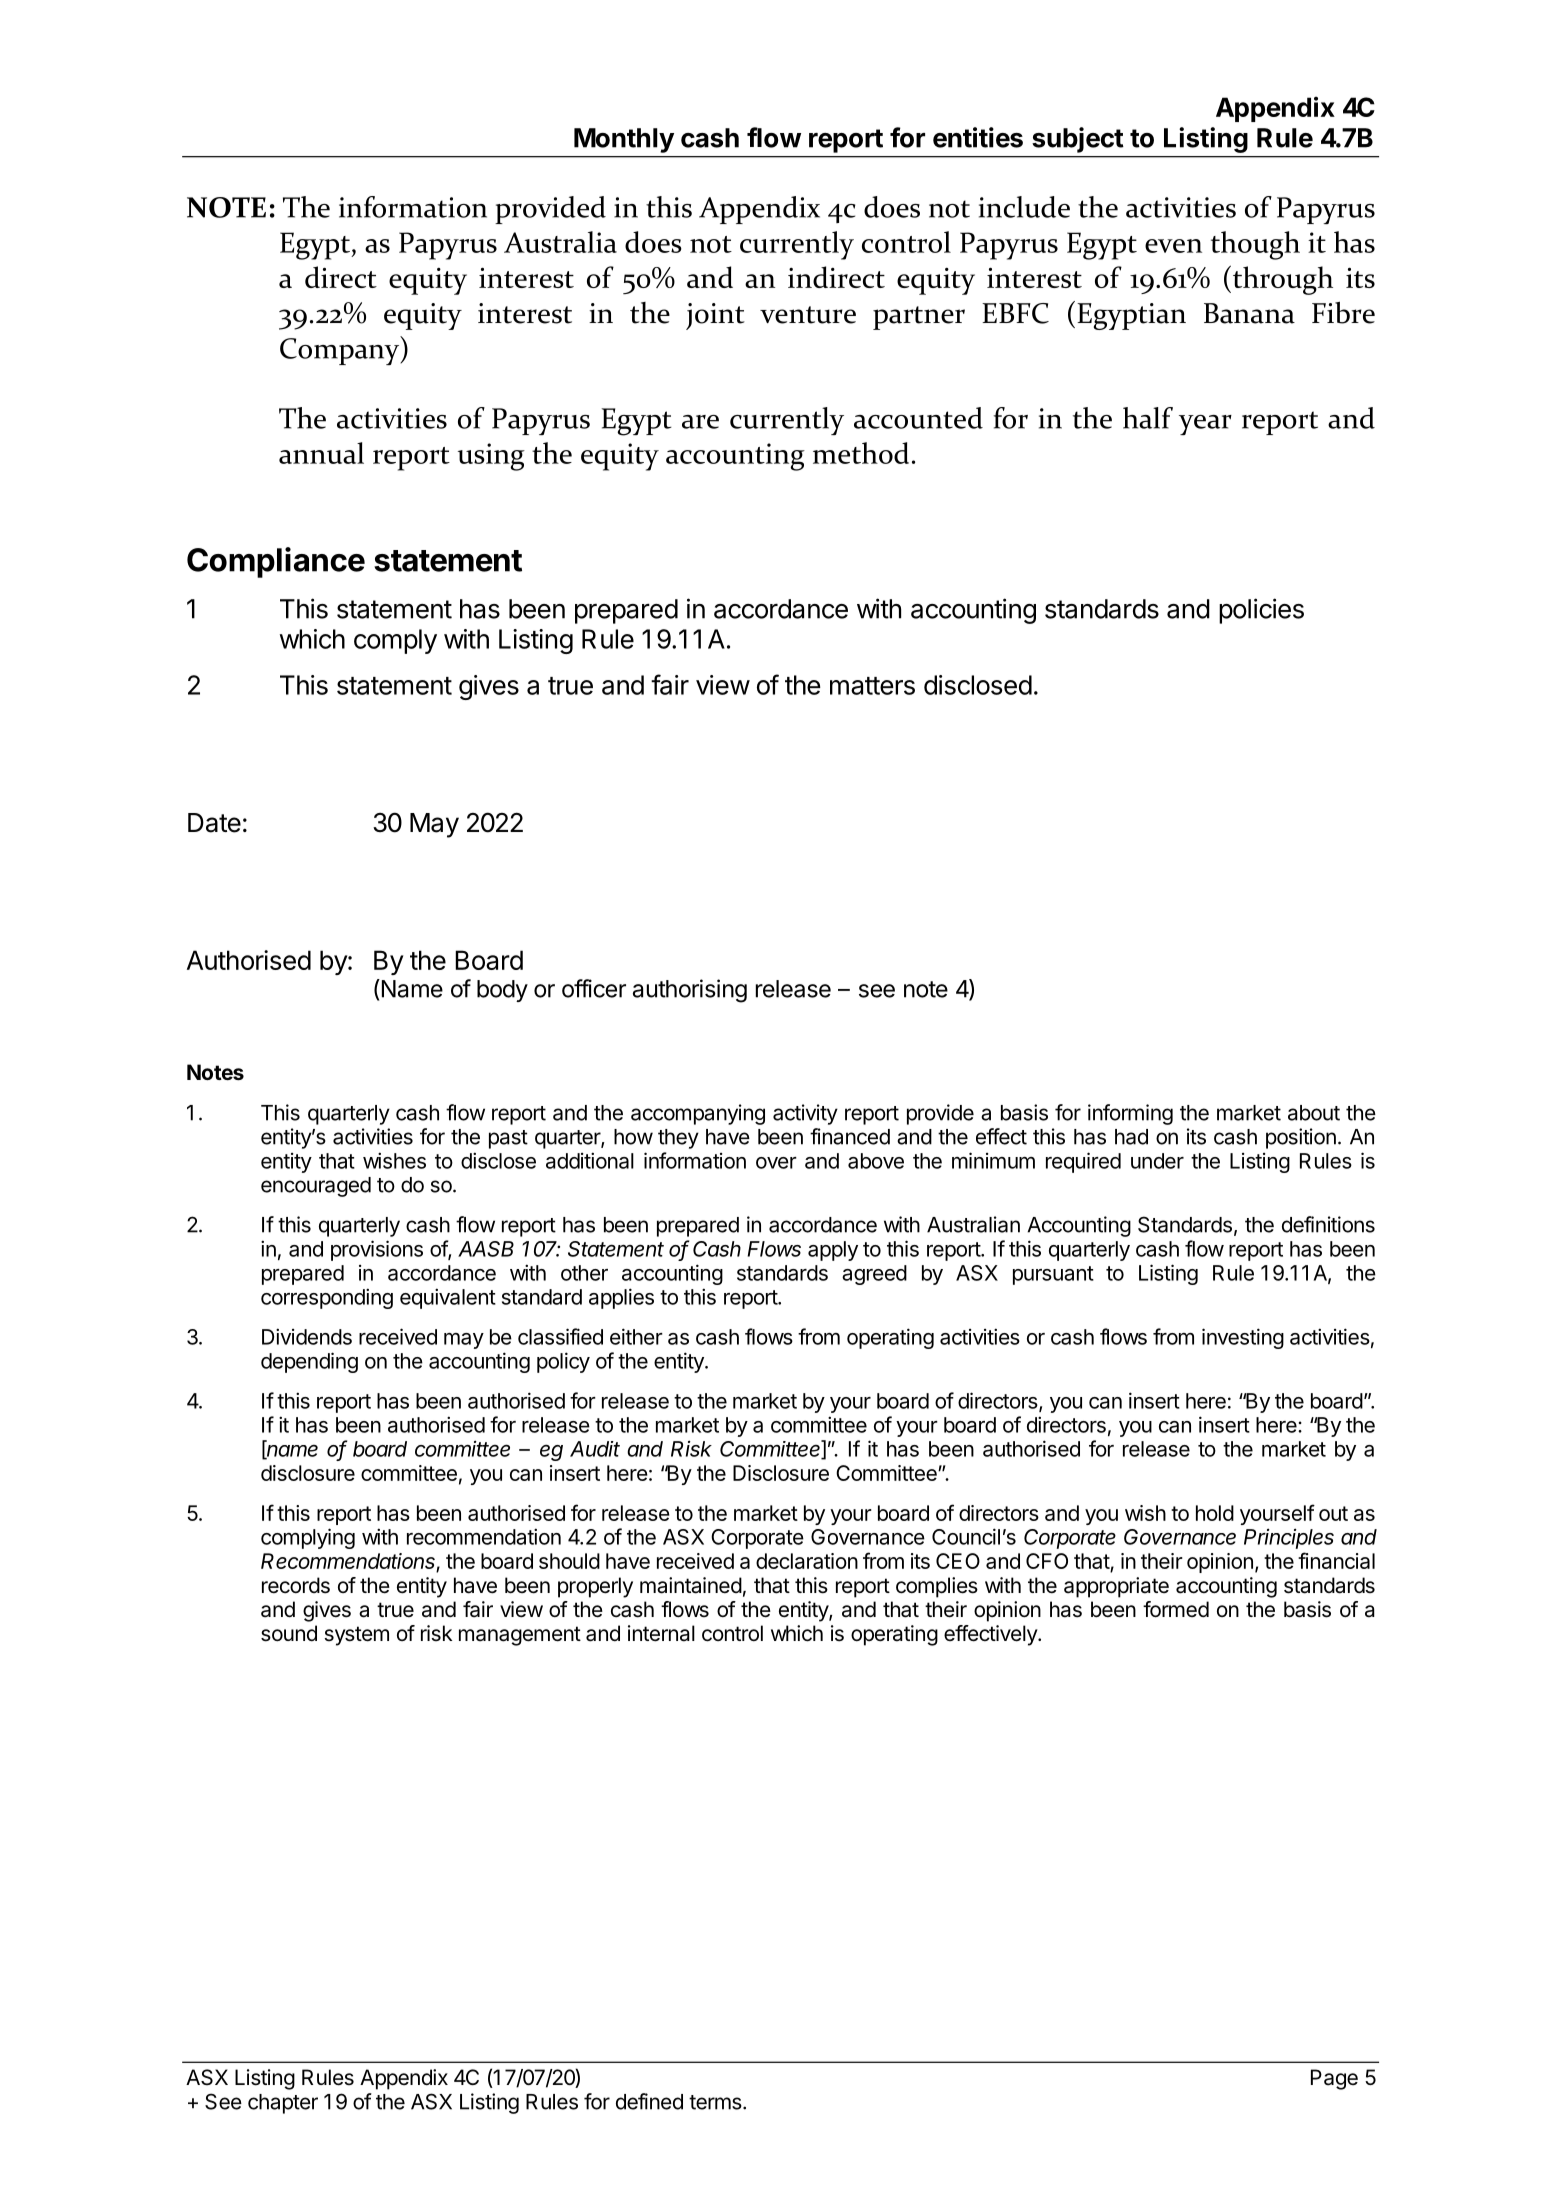 The width and height of the screenshot is (1561, 2207). What do you see at coordinates (1130, 1114) in the screenshot?
I see `informing` at bounding box center [1130, 1114].
